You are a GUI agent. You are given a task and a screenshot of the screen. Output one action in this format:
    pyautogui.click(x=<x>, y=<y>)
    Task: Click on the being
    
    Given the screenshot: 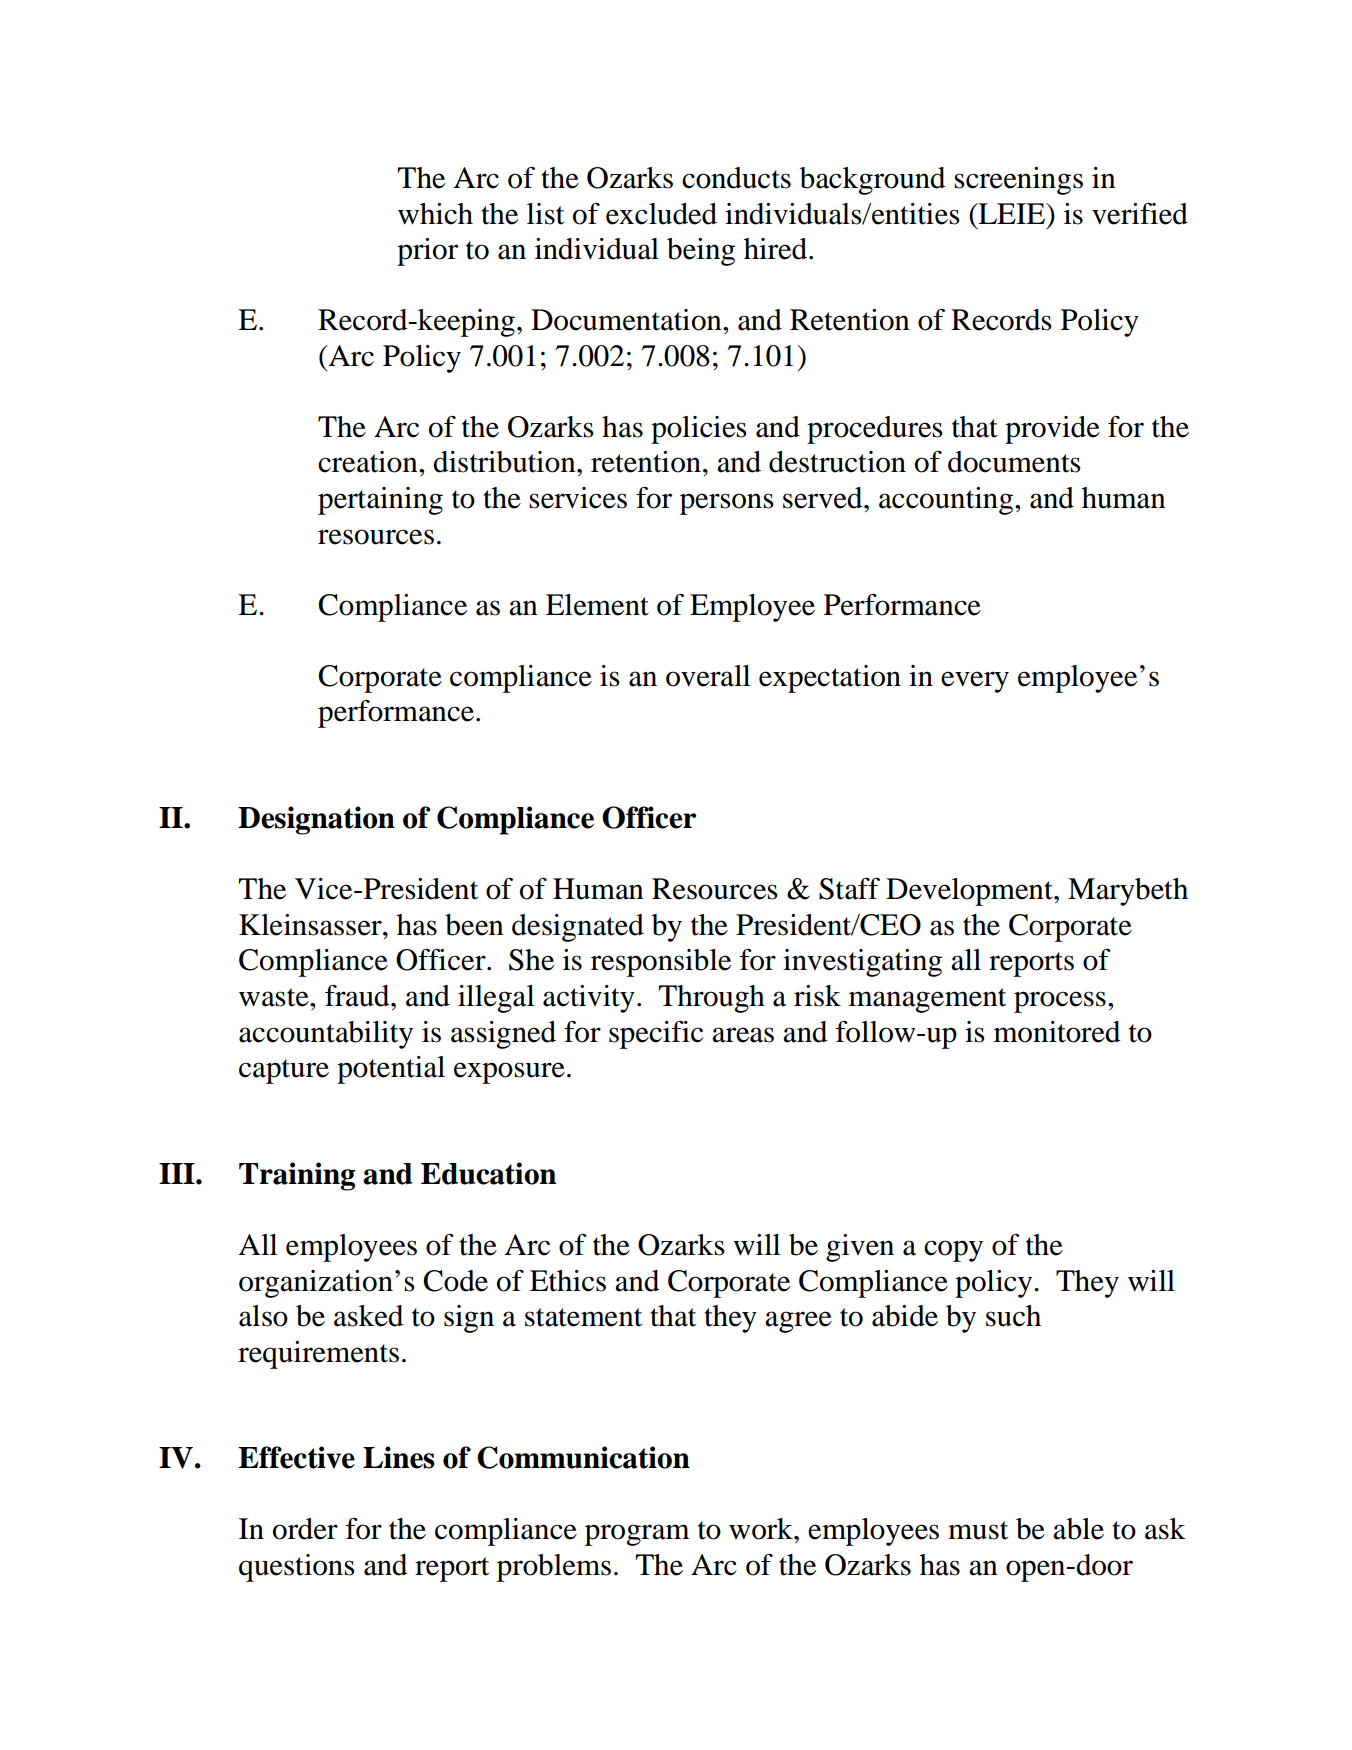 What is the action you would take?
    pyautogui.click(x=701, y=252)
